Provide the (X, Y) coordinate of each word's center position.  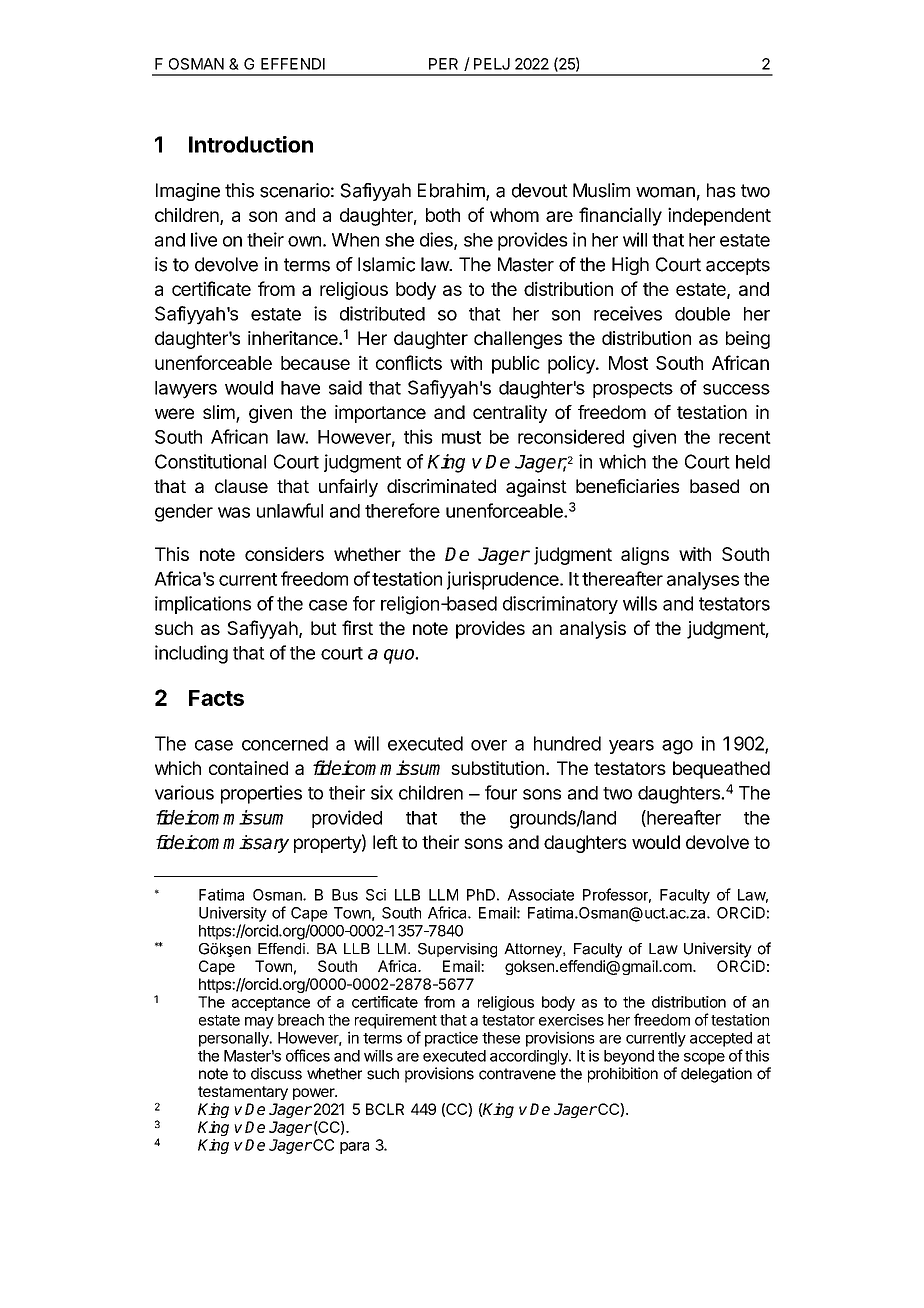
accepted (721, 1039)
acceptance (271, 1004)
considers (284, 554)
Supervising (457, 950)
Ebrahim (452, 191)
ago (677, 747)
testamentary (243, 1093)
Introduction (251, 144)
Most (628, 363)
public (516, 364)
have (300, 388)
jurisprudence (504, 580)
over (489, 745)
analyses (703, 581)
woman (665, 192)
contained (248, 768)
